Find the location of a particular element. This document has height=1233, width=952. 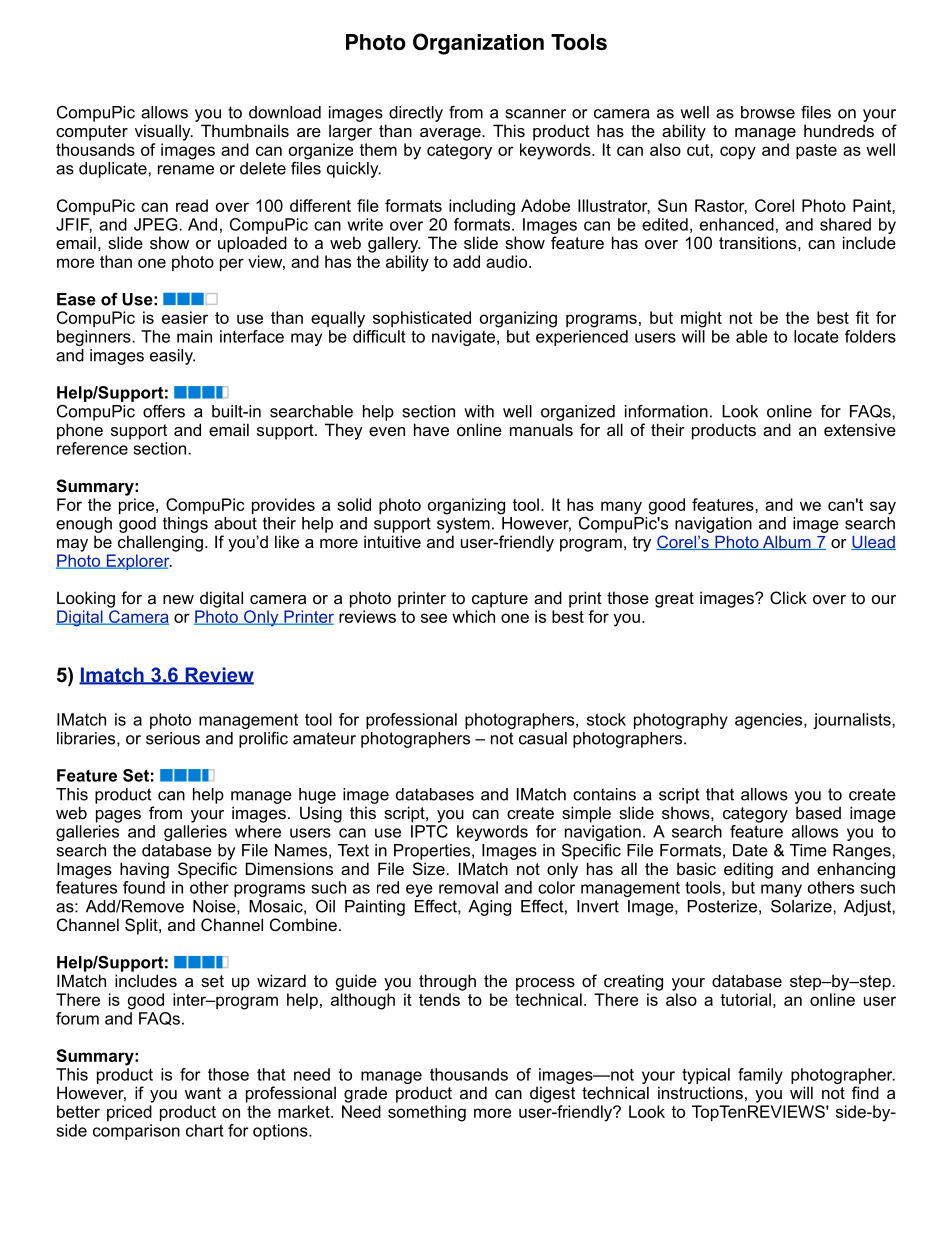

Size is located at coordinates (430, 868).
